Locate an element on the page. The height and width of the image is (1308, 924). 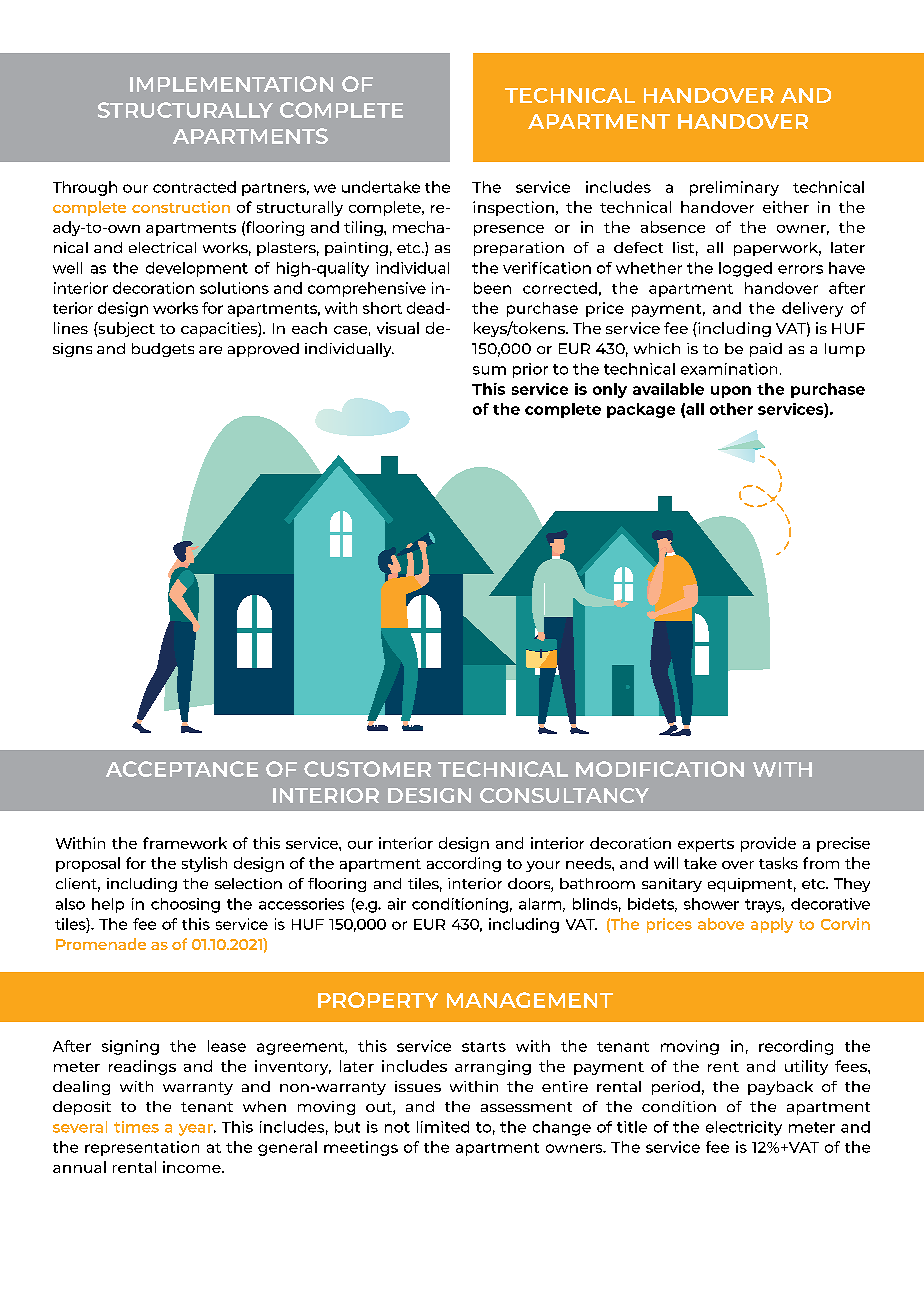
according is located at coordinates (464, 864).
